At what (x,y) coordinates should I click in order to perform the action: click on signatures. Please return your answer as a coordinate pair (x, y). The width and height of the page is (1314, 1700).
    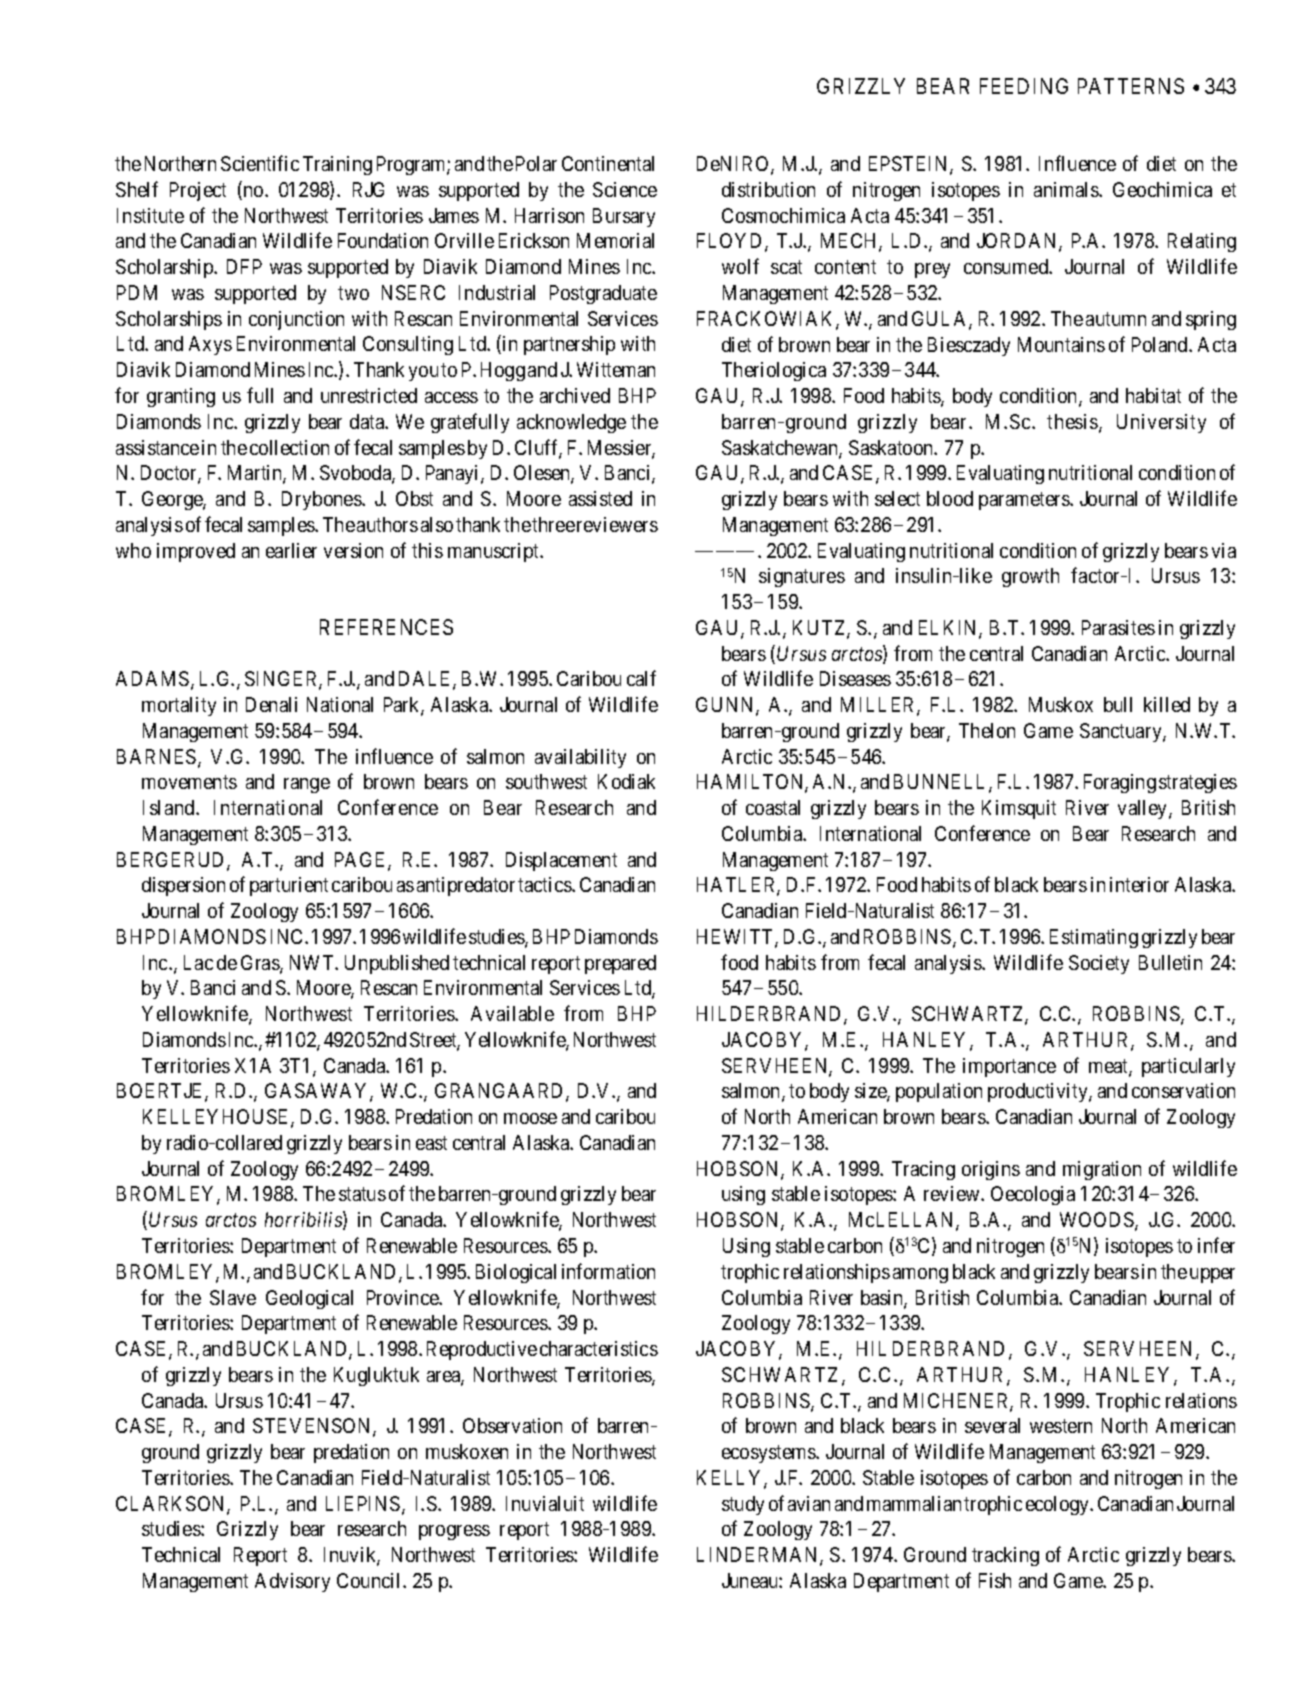
    Looking at the image, I should click on (802, 577).
